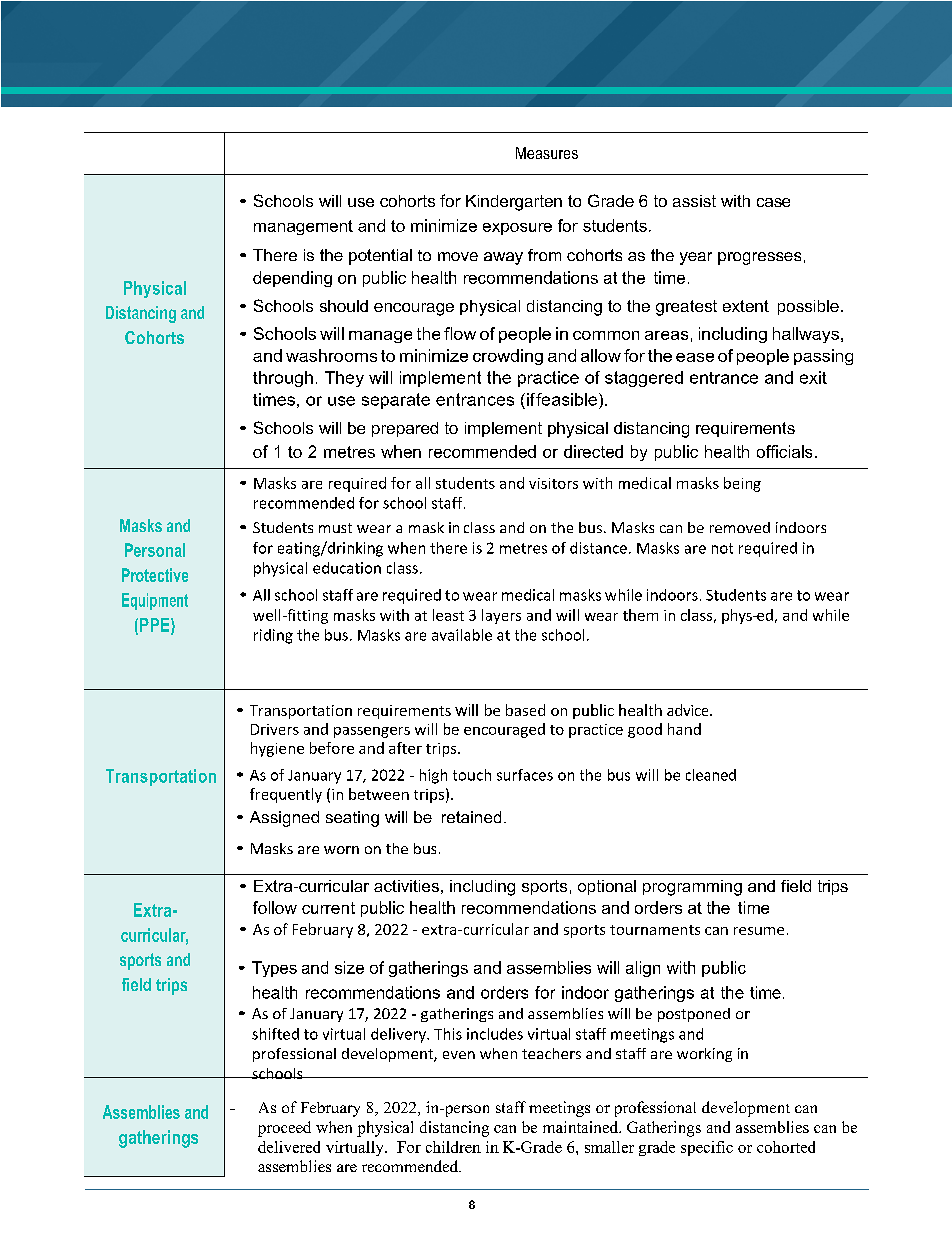 This screenshot has height=1233, width=952. Describe the element at coordinates (508, 357) in the screenshot. I see `crowding` at that location.
